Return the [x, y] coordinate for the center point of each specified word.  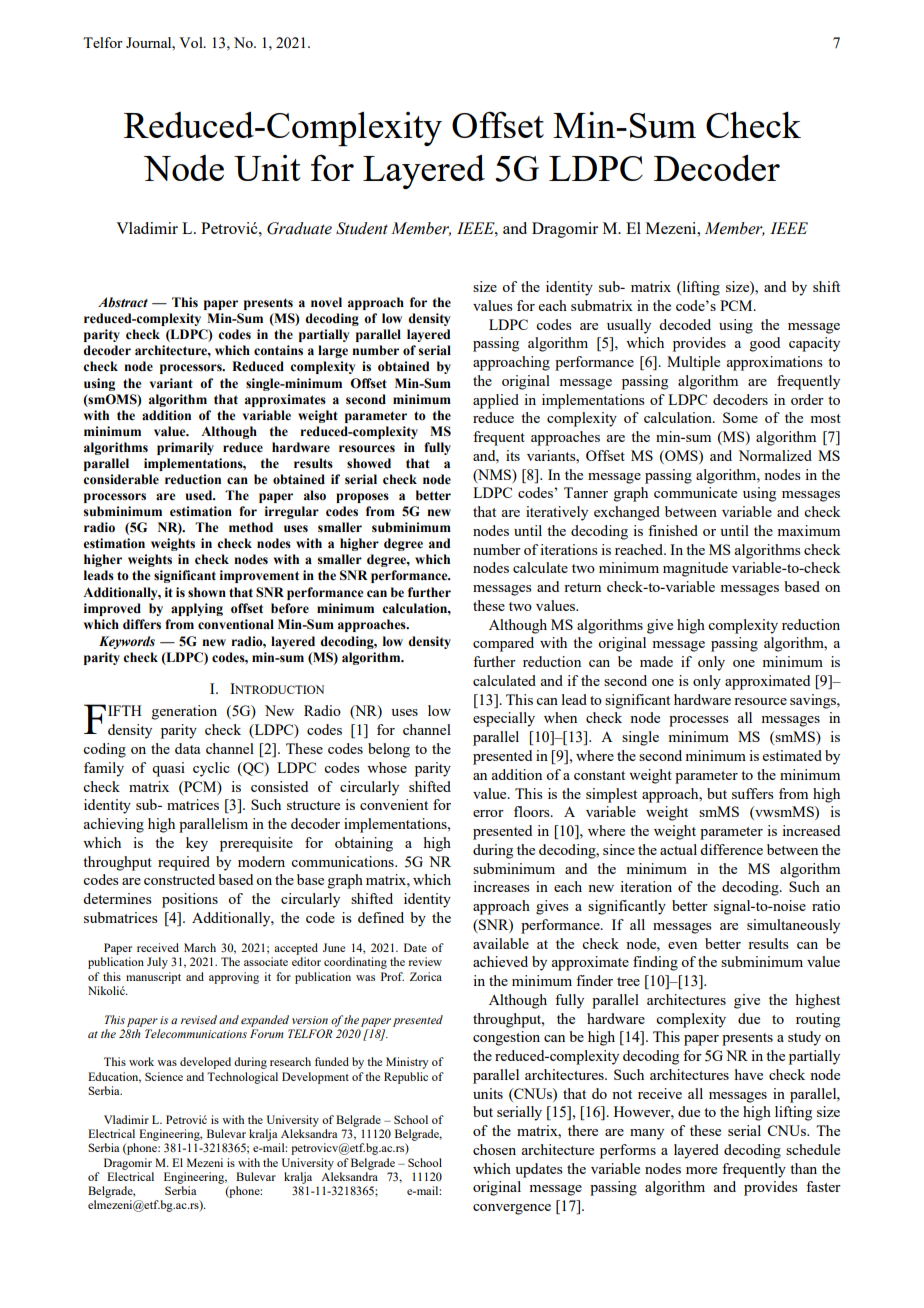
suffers [753, 793]
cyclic [211, 769]
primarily [185, 448]
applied [496, 401]
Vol [192, 42]
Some [740, 417]
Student [362, 228]
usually [629, 326]
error [488, 813]
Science [164, 1076]
